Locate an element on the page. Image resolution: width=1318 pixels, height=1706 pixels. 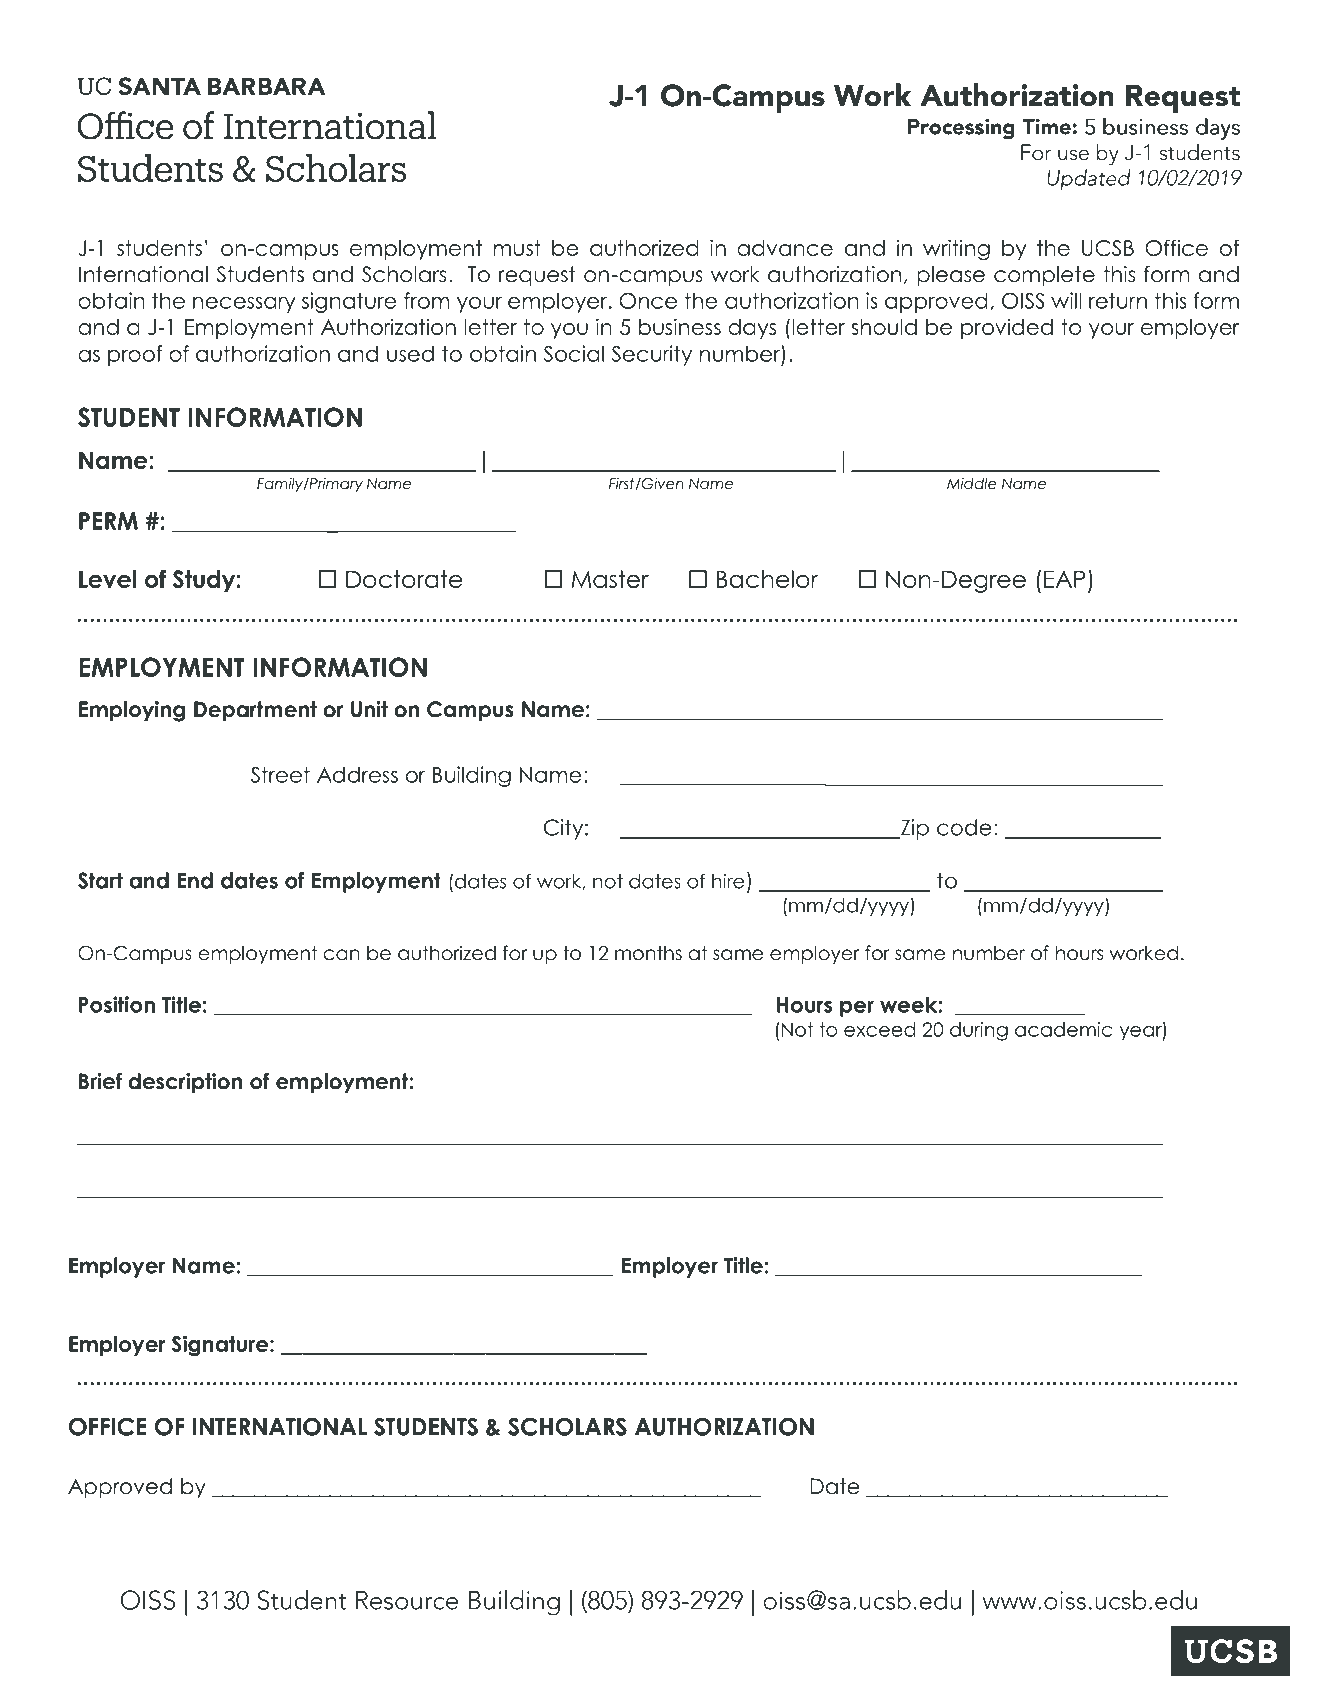
description is located at coordinates (185, 1083).
